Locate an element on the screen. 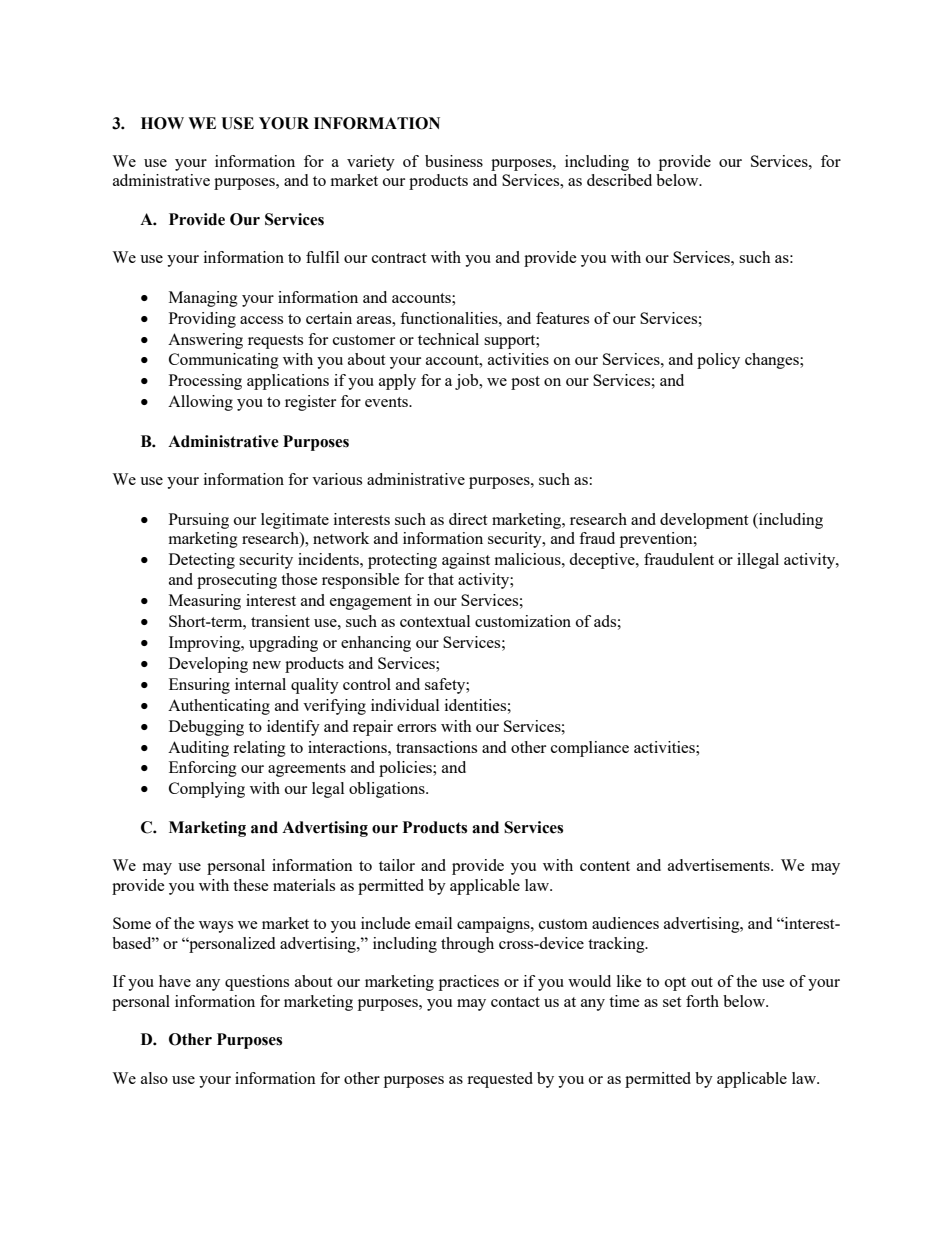 This screenshot has width=952, height=1233. business is located at coordinates (454, 161).
